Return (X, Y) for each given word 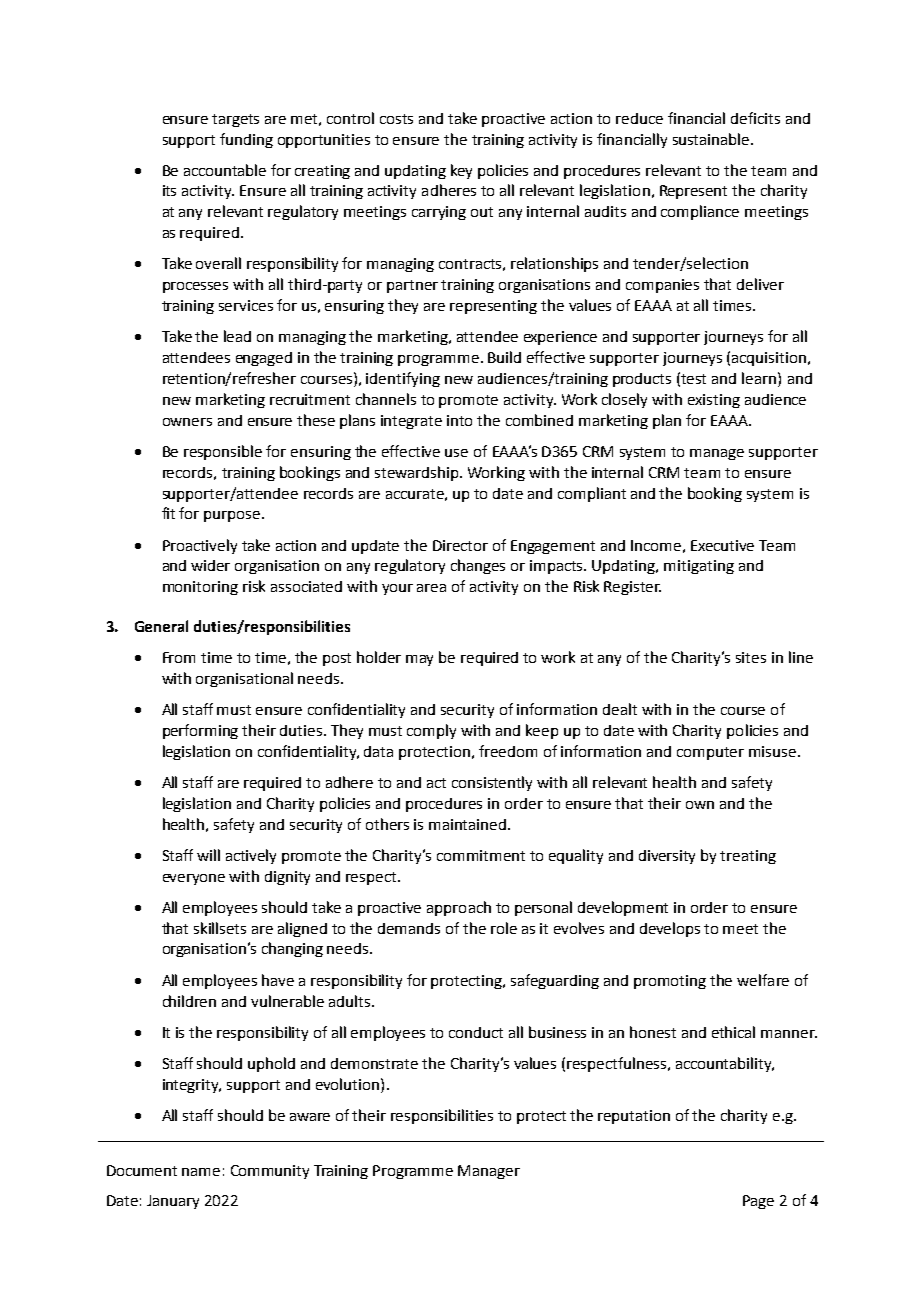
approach (459, 908)
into (459, 420)
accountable (225, 170)
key (461, 171)
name (201, 1172)
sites (751, 657)
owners (187, 422)
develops (670, 929)
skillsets (220, 928)
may (419, 660)
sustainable (711, 139)
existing (714, 401)
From (179, 657)
